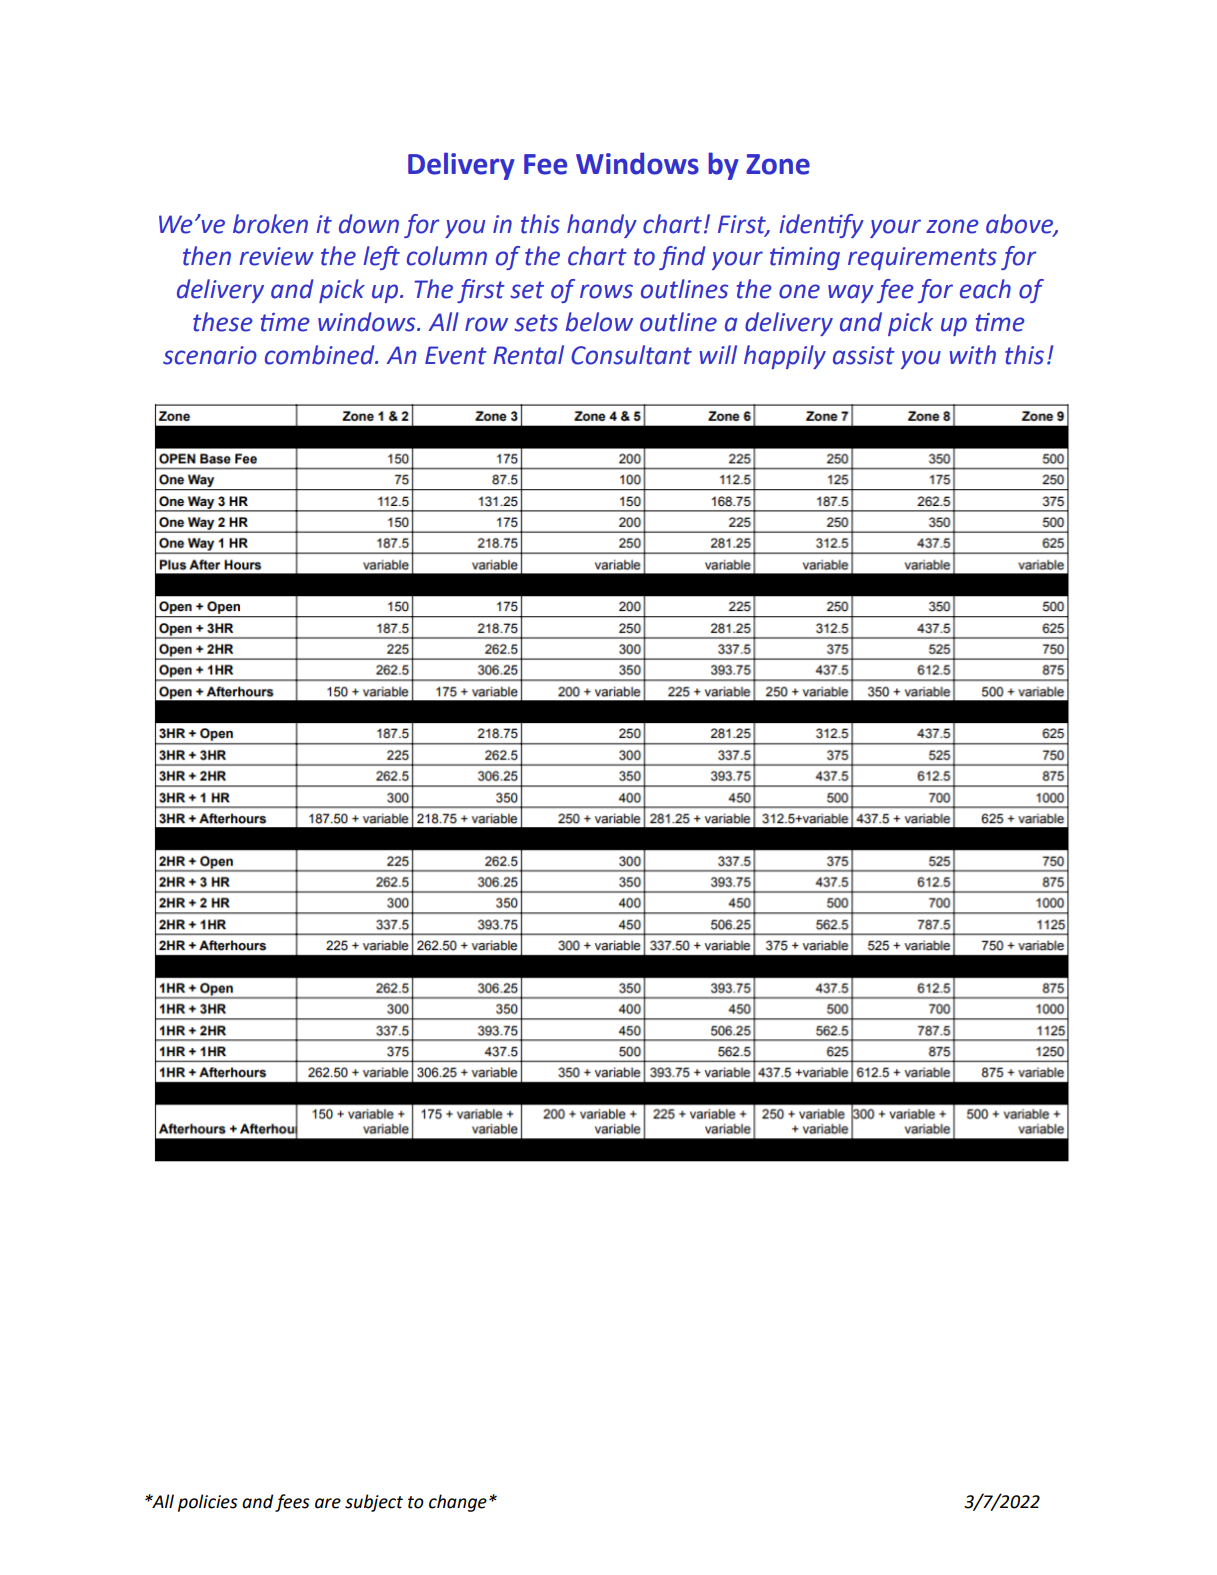 The image size is (1217, 1575). What do you see at coordinates (864, 355) in the document?
I see `assist` at bounding box center [864, 355].
